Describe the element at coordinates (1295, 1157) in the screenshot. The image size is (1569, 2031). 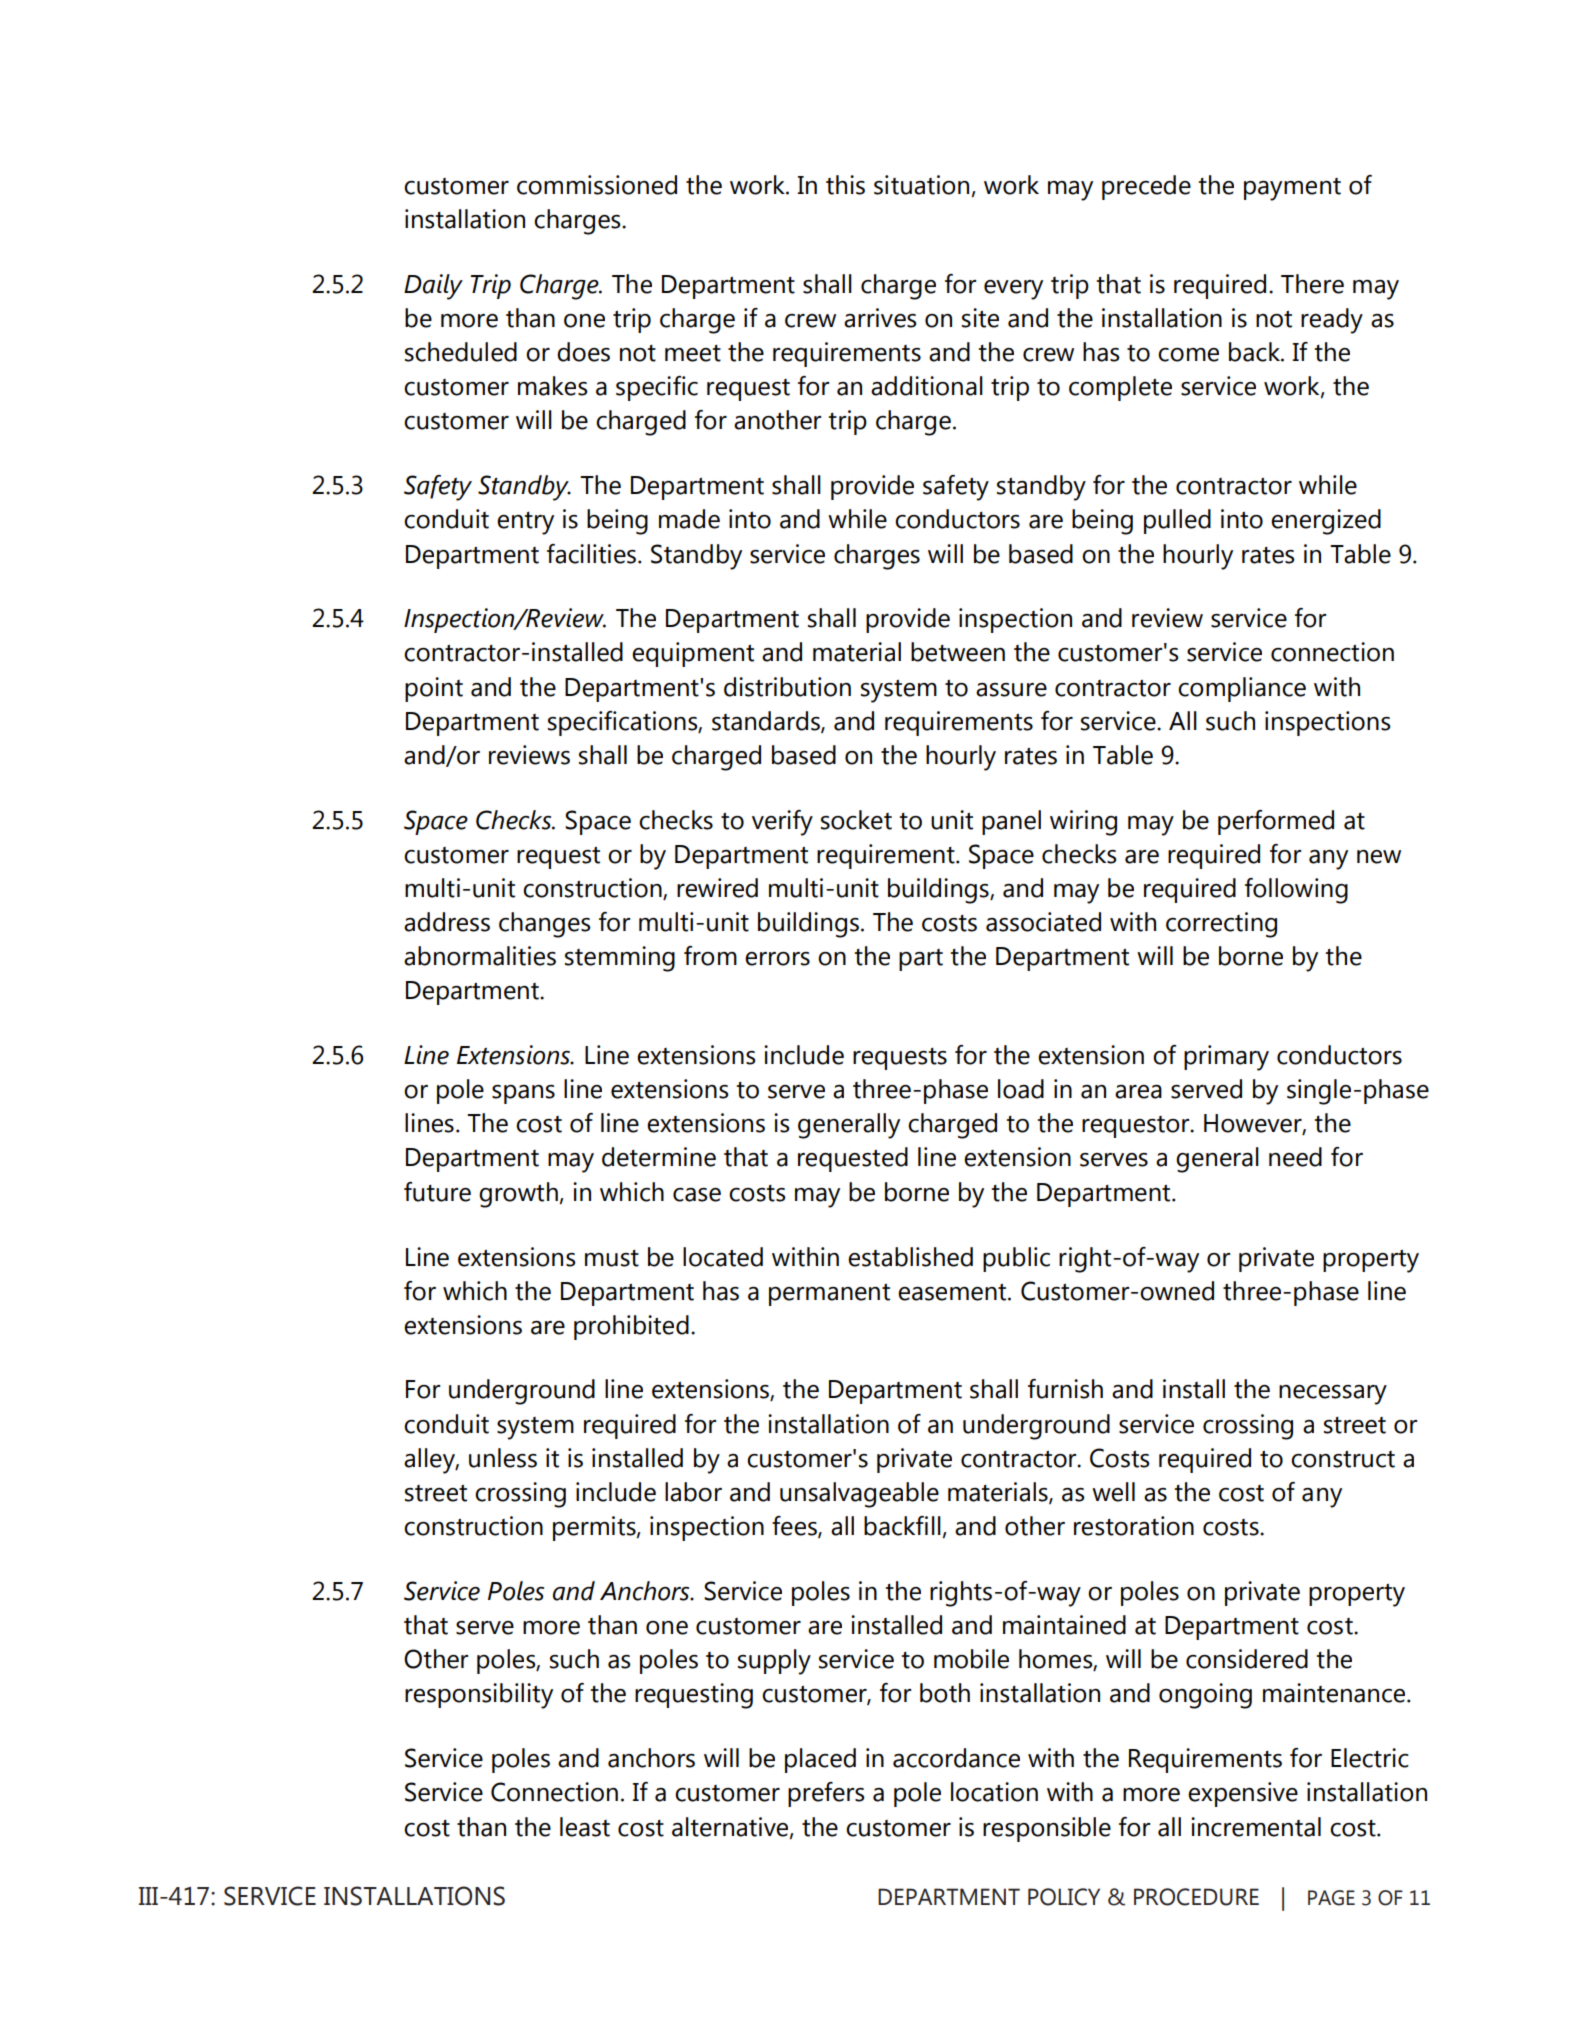
I see `need` at that location.
